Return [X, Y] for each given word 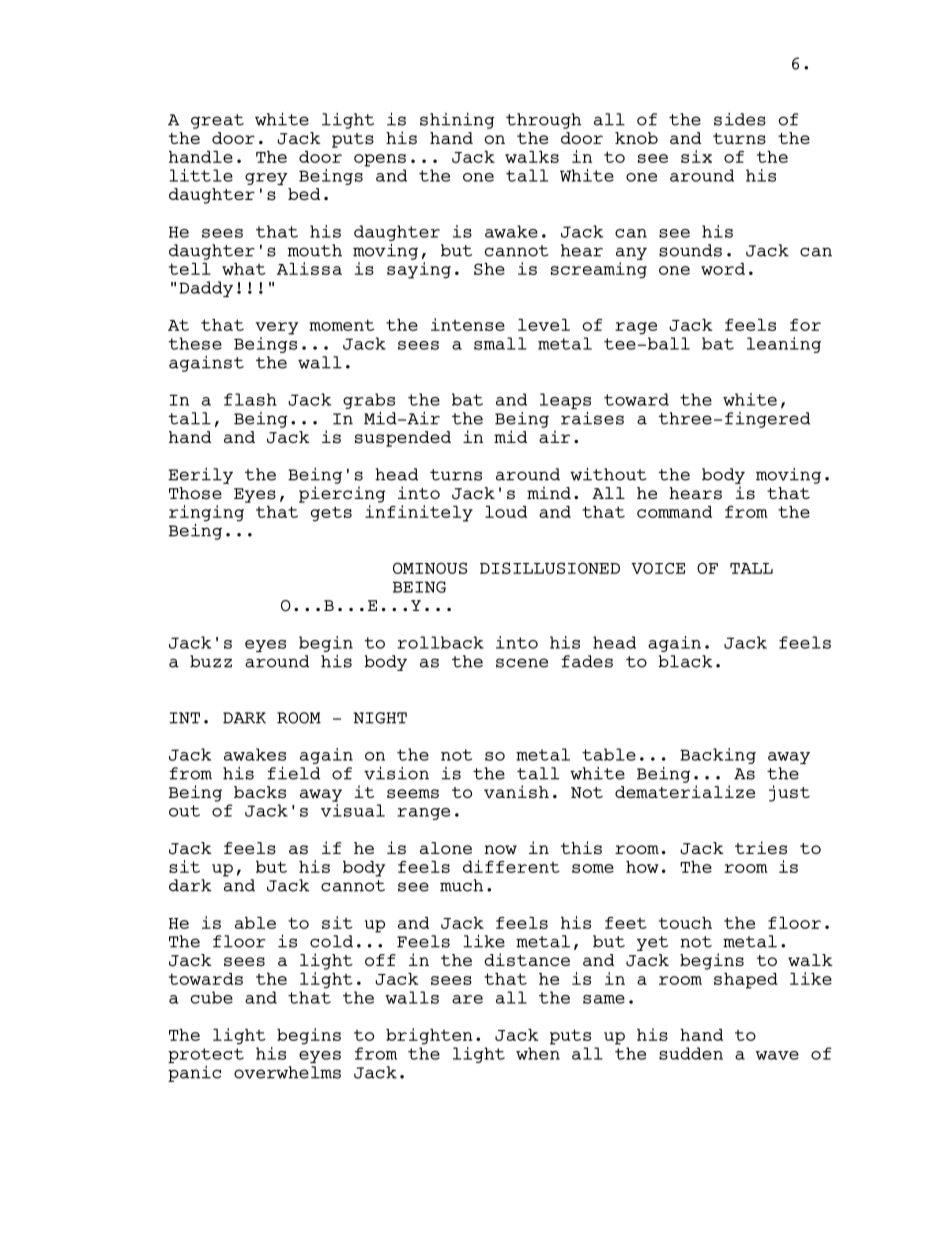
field [293, 773]
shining [457, 120]
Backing [718, 756]
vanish [516, 792]
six [696, 156]
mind [549, 492]
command [674, 512]
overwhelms [287, 1072]
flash [250, 399]
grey [266, 179]
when [538, 1053]
